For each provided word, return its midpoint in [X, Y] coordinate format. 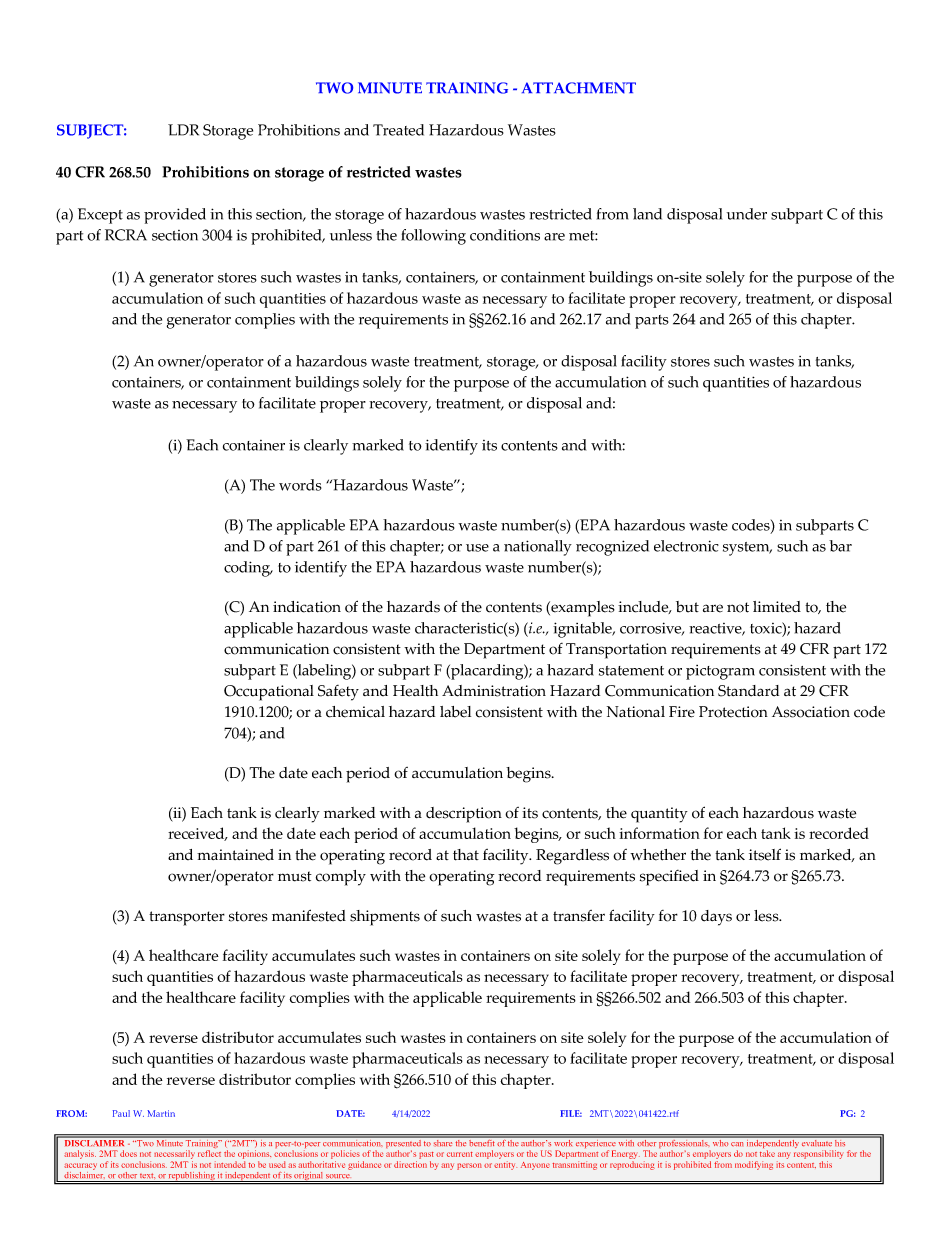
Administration [494, 691]
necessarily [174, 1154]
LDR [183, 130]
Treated [398, 130]
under [747, 214]
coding [248, 569]
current [460, 1154]
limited [777, 607]
